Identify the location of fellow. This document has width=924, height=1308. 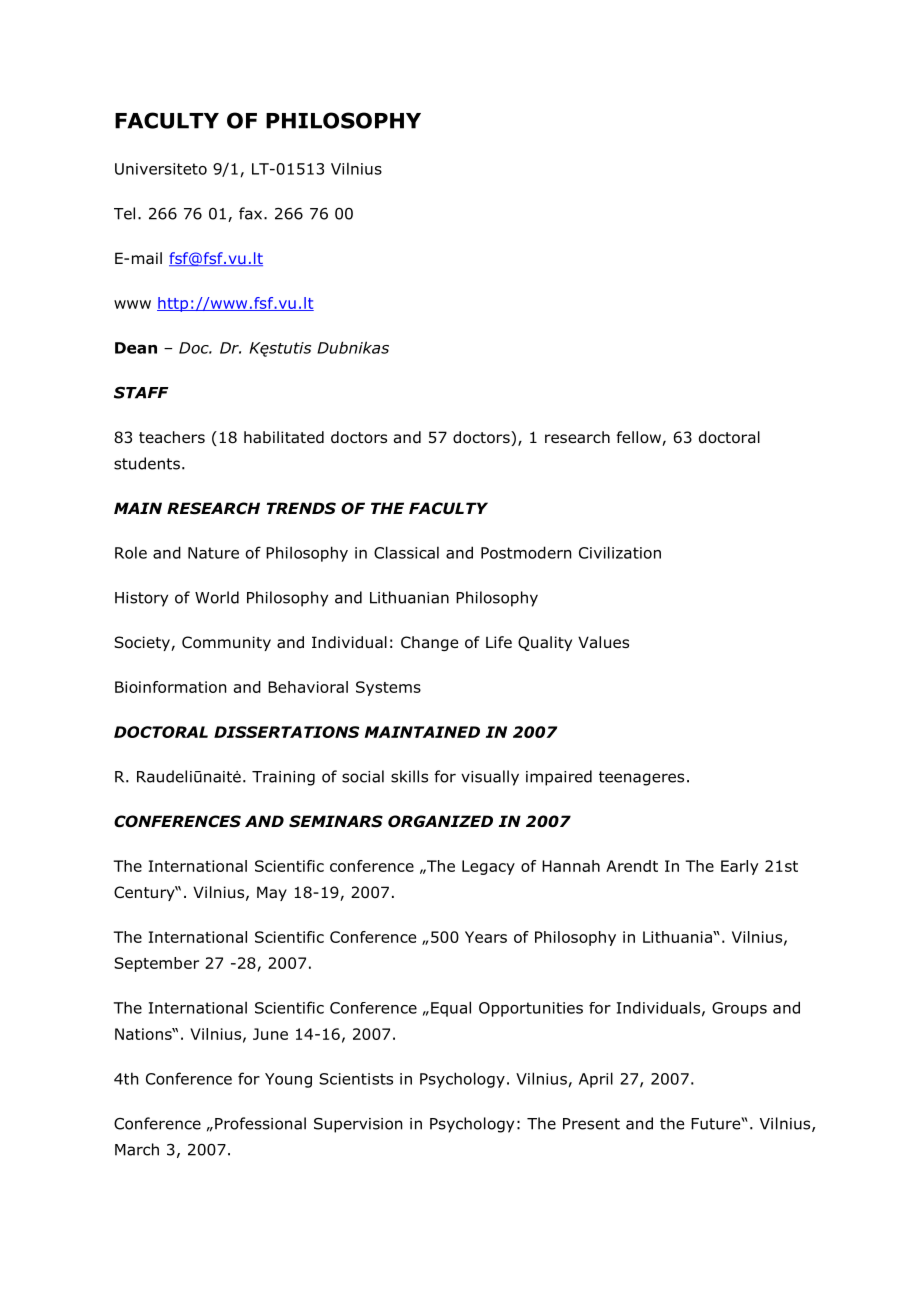
(640, 438).
